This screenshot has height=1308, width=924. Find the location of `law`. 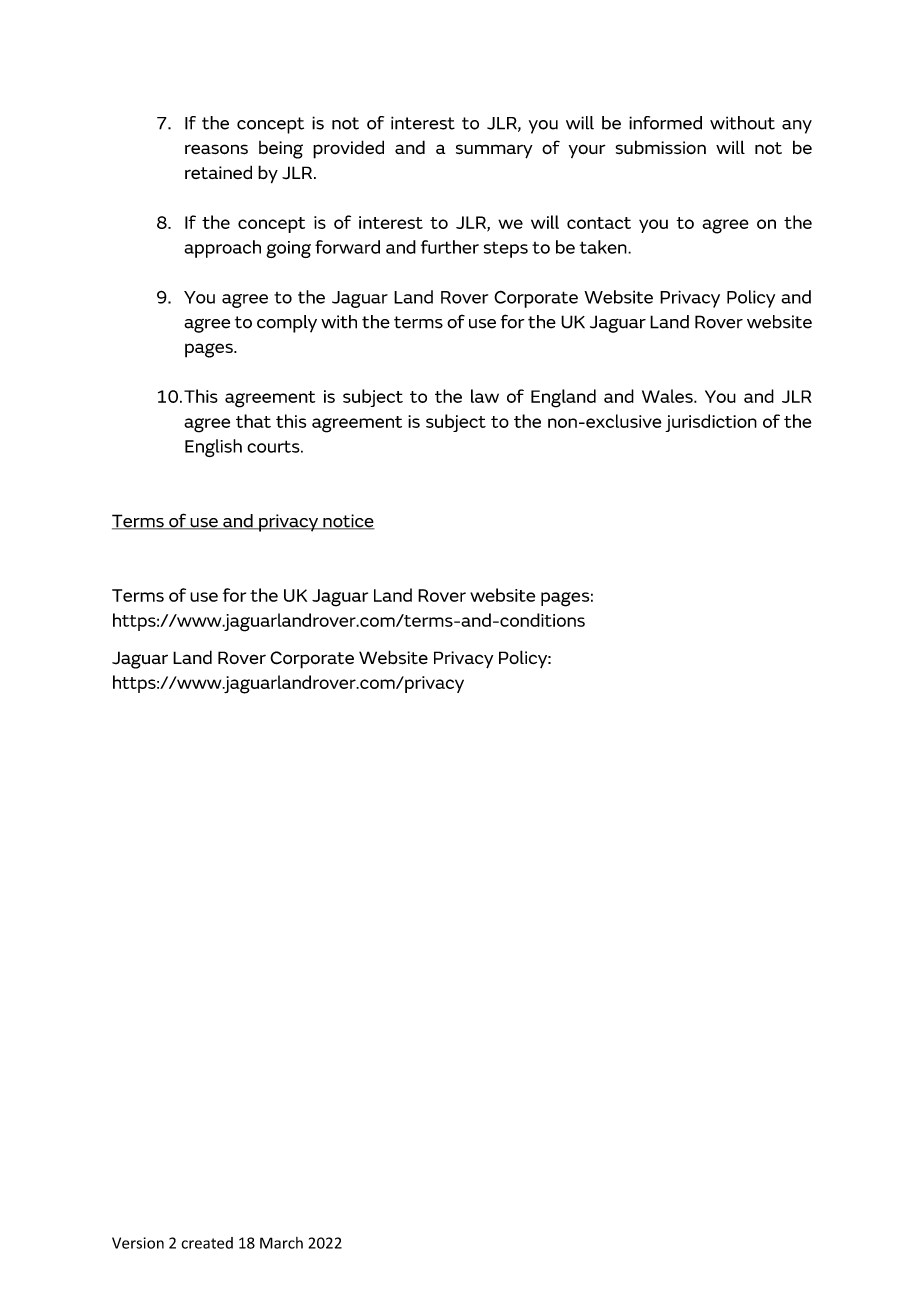

law is located at coordinates (485, 396).
